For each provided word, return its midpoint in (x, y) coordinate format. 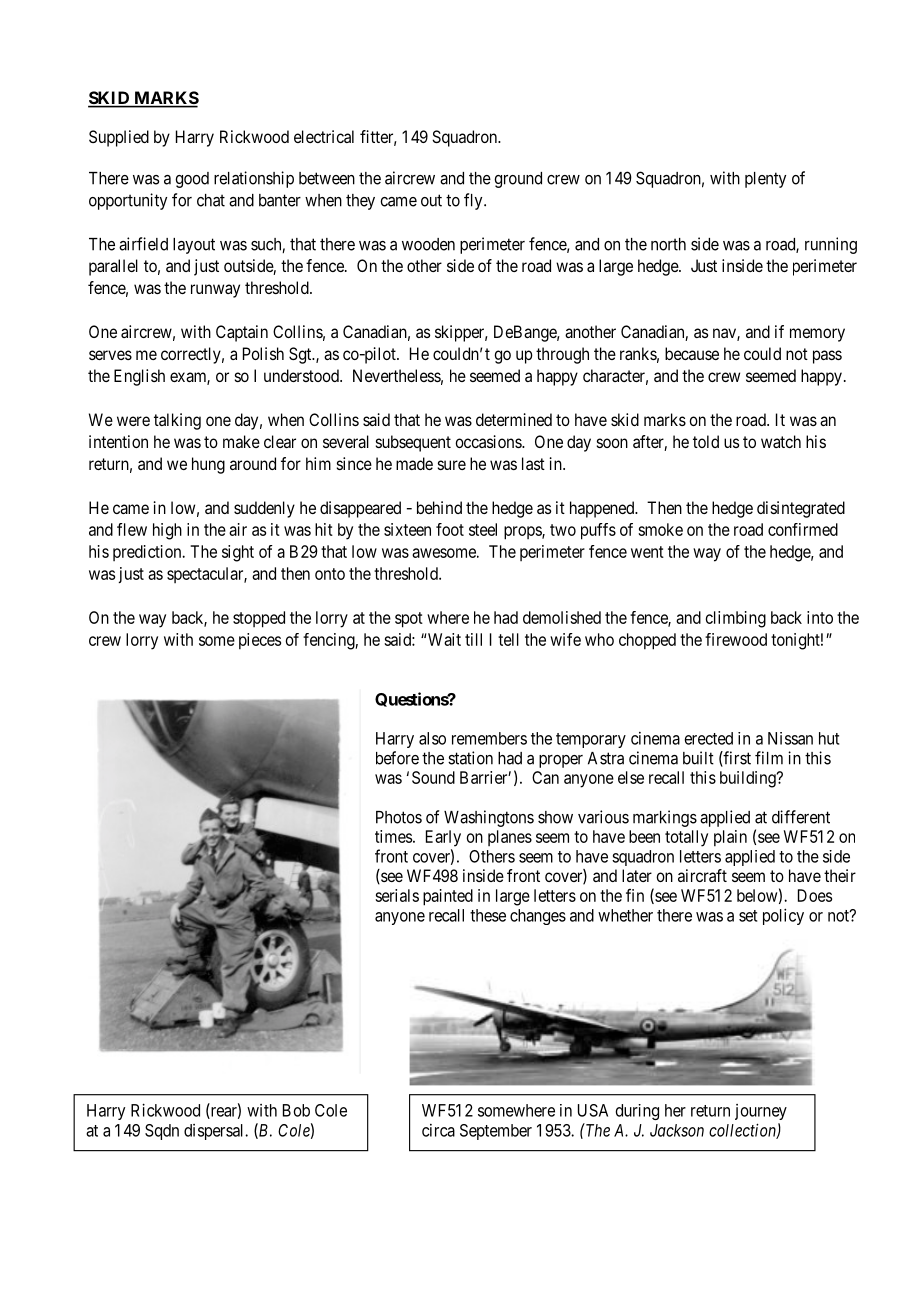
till (473, 639)
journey (761, 1112)
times (393, 836)
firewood (736, 639)
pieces (260, 641)
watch (781, 441)
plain (730, 838)
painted (448, 897)
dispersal (215, 1132)
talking (177, 421)
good (192, 180)
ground (518, 180)
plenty (765, 180)
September (496, 1132)
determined (514, 419)
